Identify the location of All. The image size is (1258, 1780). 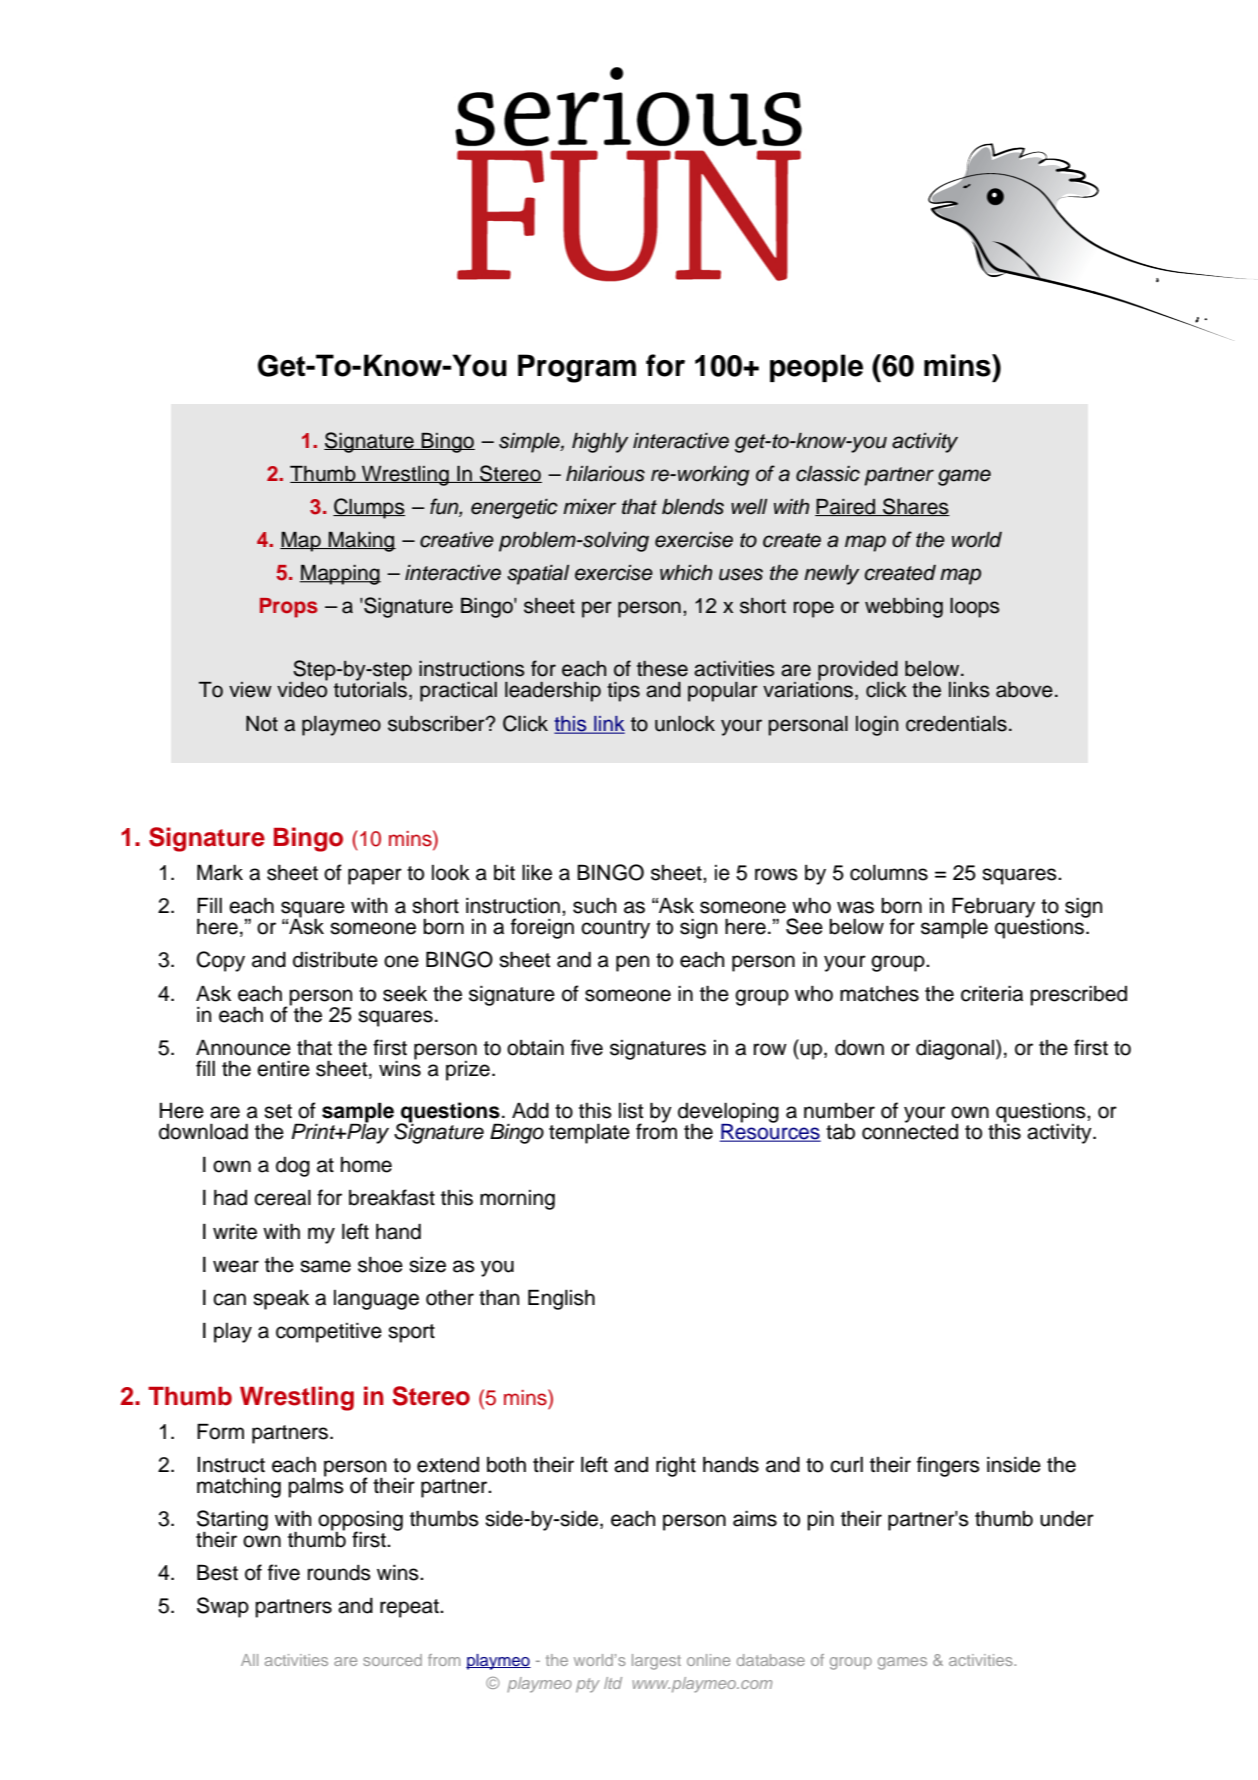
(249, 1660).
